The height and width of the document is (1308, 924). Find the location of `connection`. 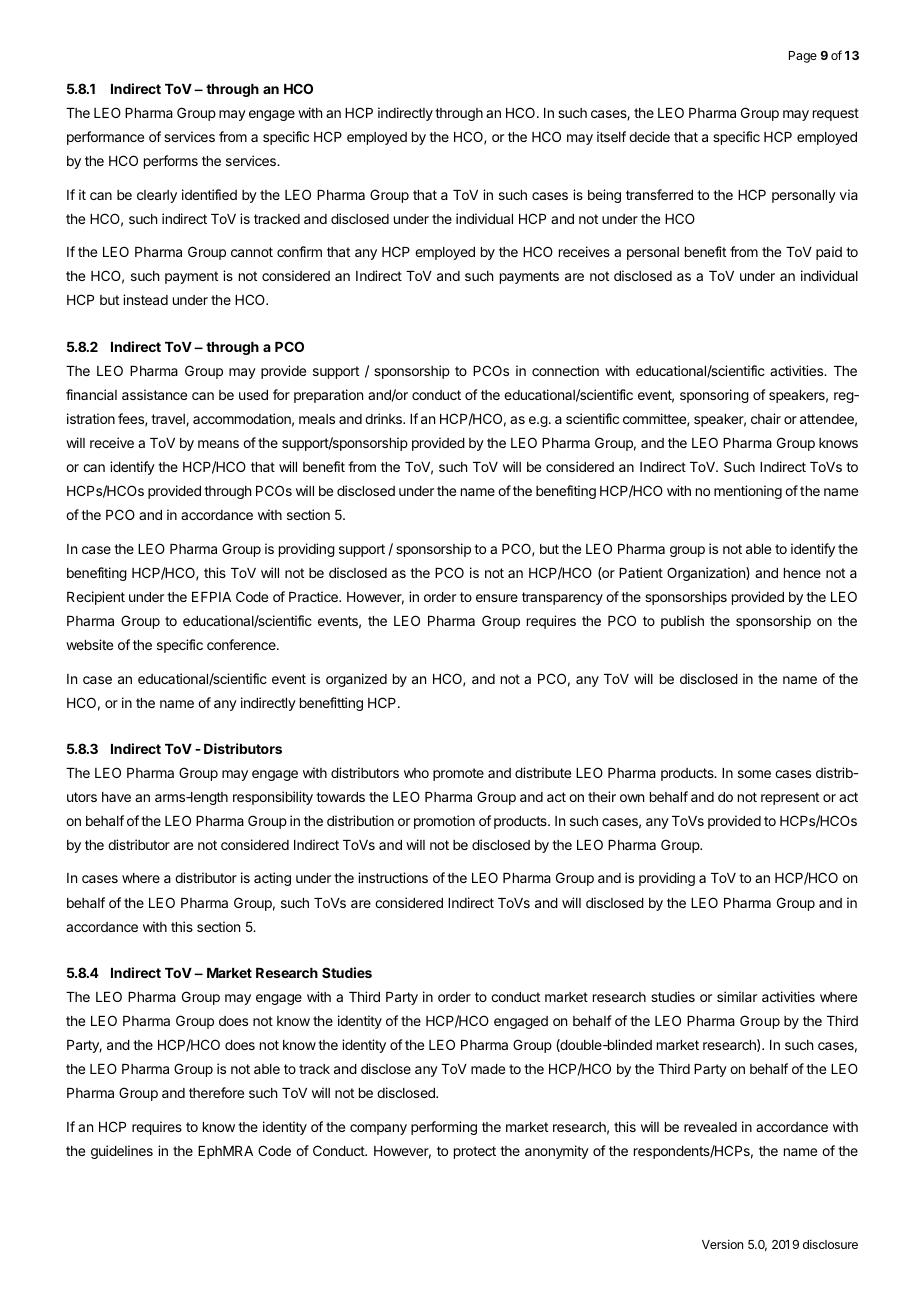

connection is located at coordinates (565, 370).
